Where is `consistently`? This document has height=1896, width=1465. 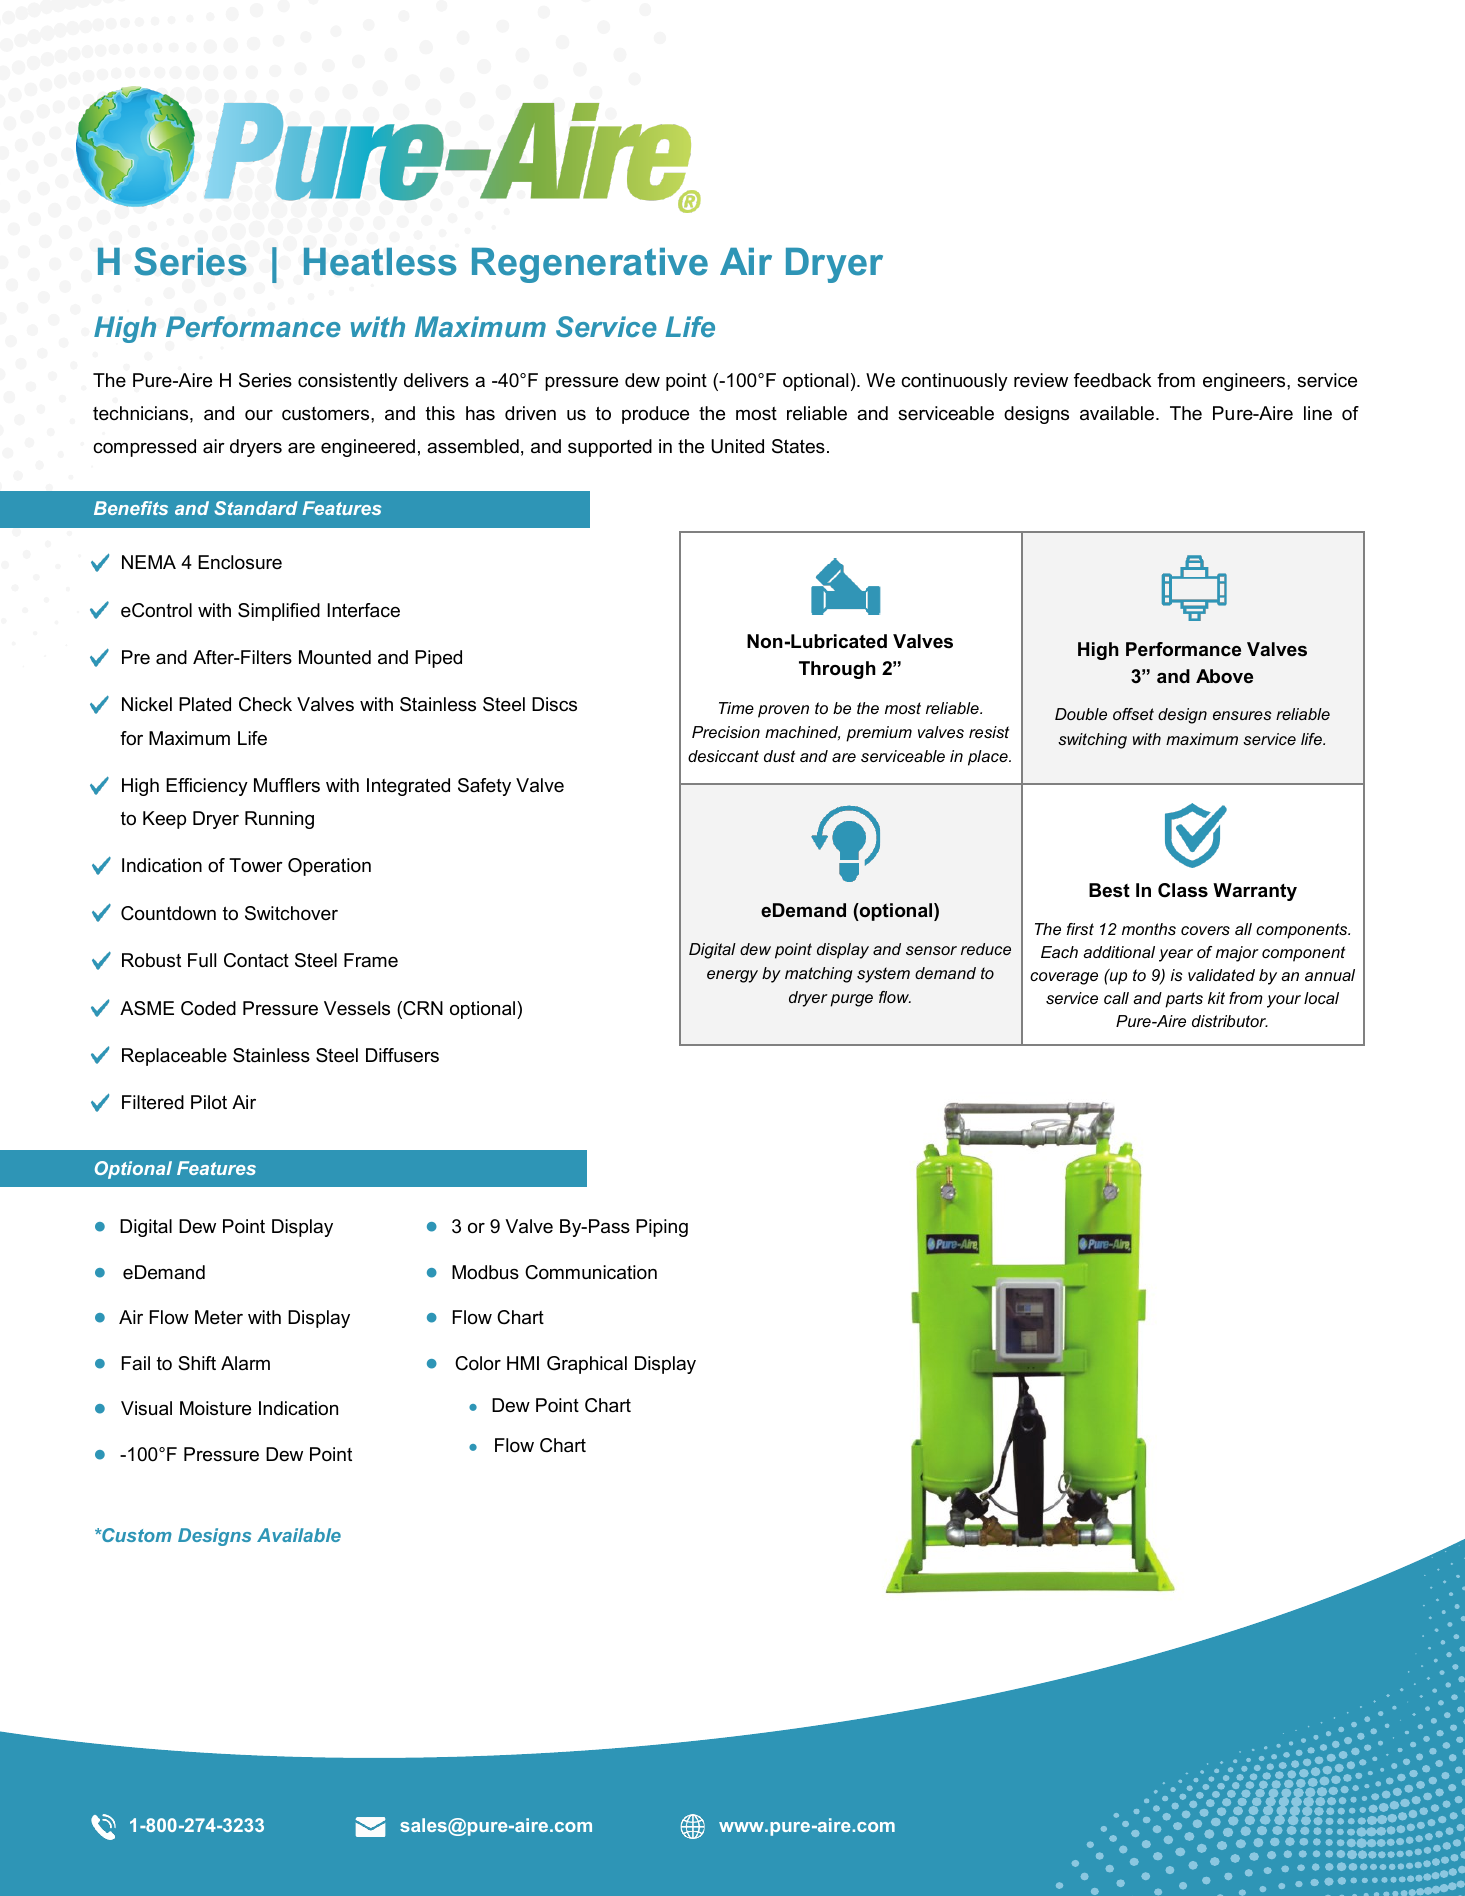 consistently is located at coordinates (348, 382).
